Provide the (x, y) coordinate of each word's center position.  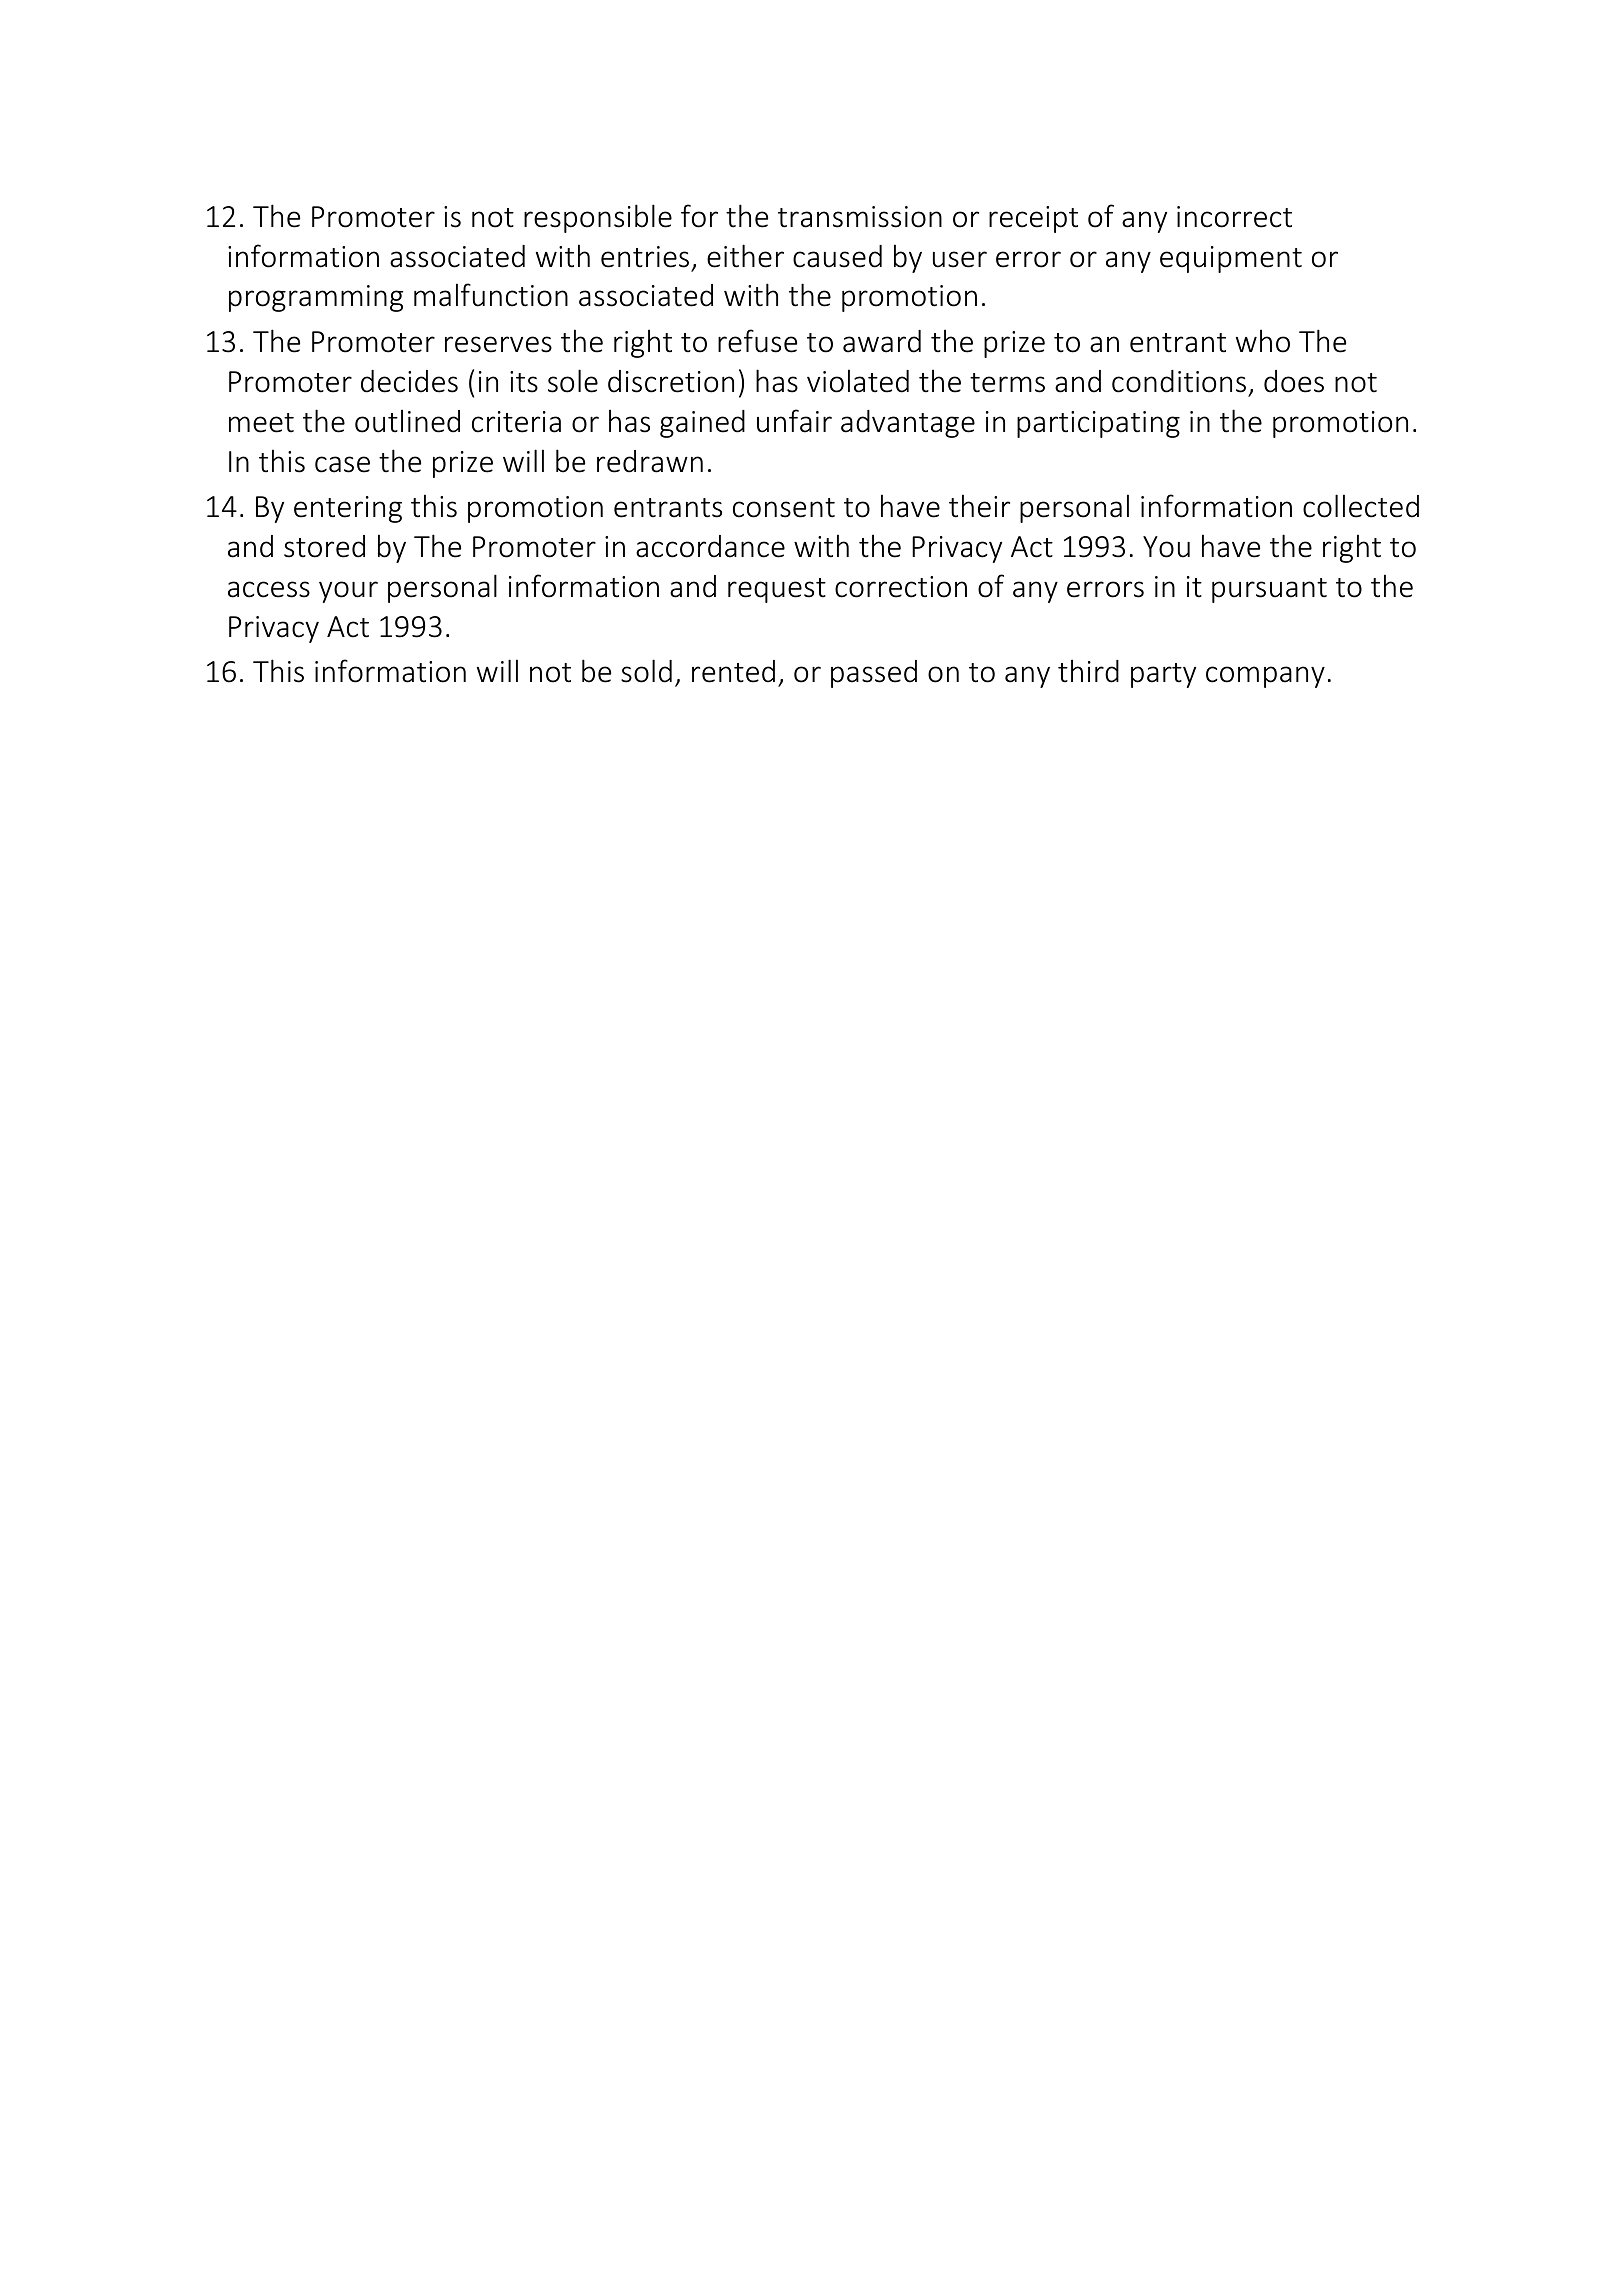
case (342, 464)
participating (1098, 424)
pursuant (1269, 590)
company (1265, 677)
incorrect (1234, 217)
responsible (598, 218)
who (1263, 341)
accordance (710, 546)
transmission (860, 217)
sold (646, 671)
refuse (757, 341)
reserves (498, 344)
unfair (794, 421)
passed (874, 674)
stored (324, 546)
